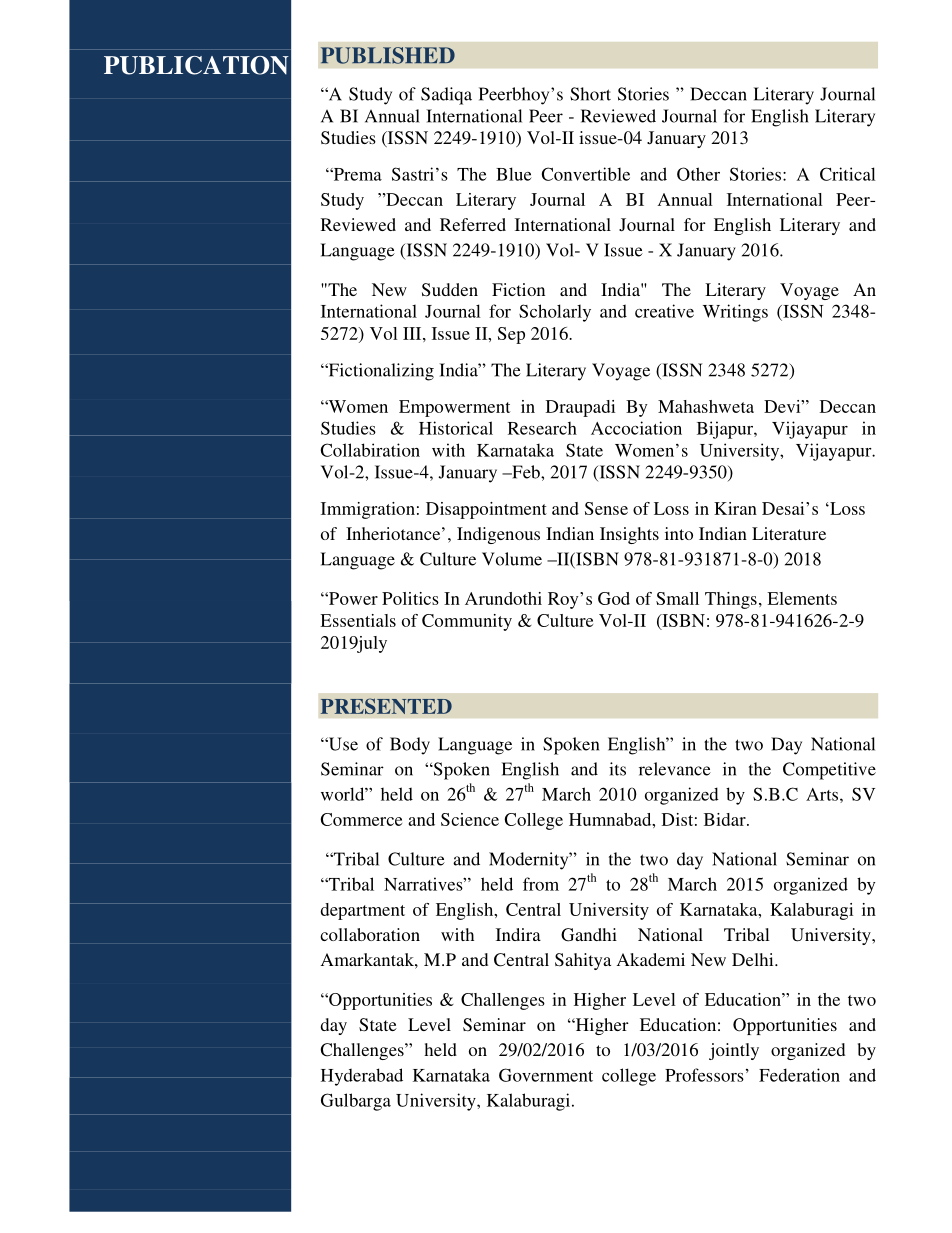 The width and height of the document is (952, 1233). Describe the element at coordinates (358, 620) in the document. I see `Essentials` at that location.
